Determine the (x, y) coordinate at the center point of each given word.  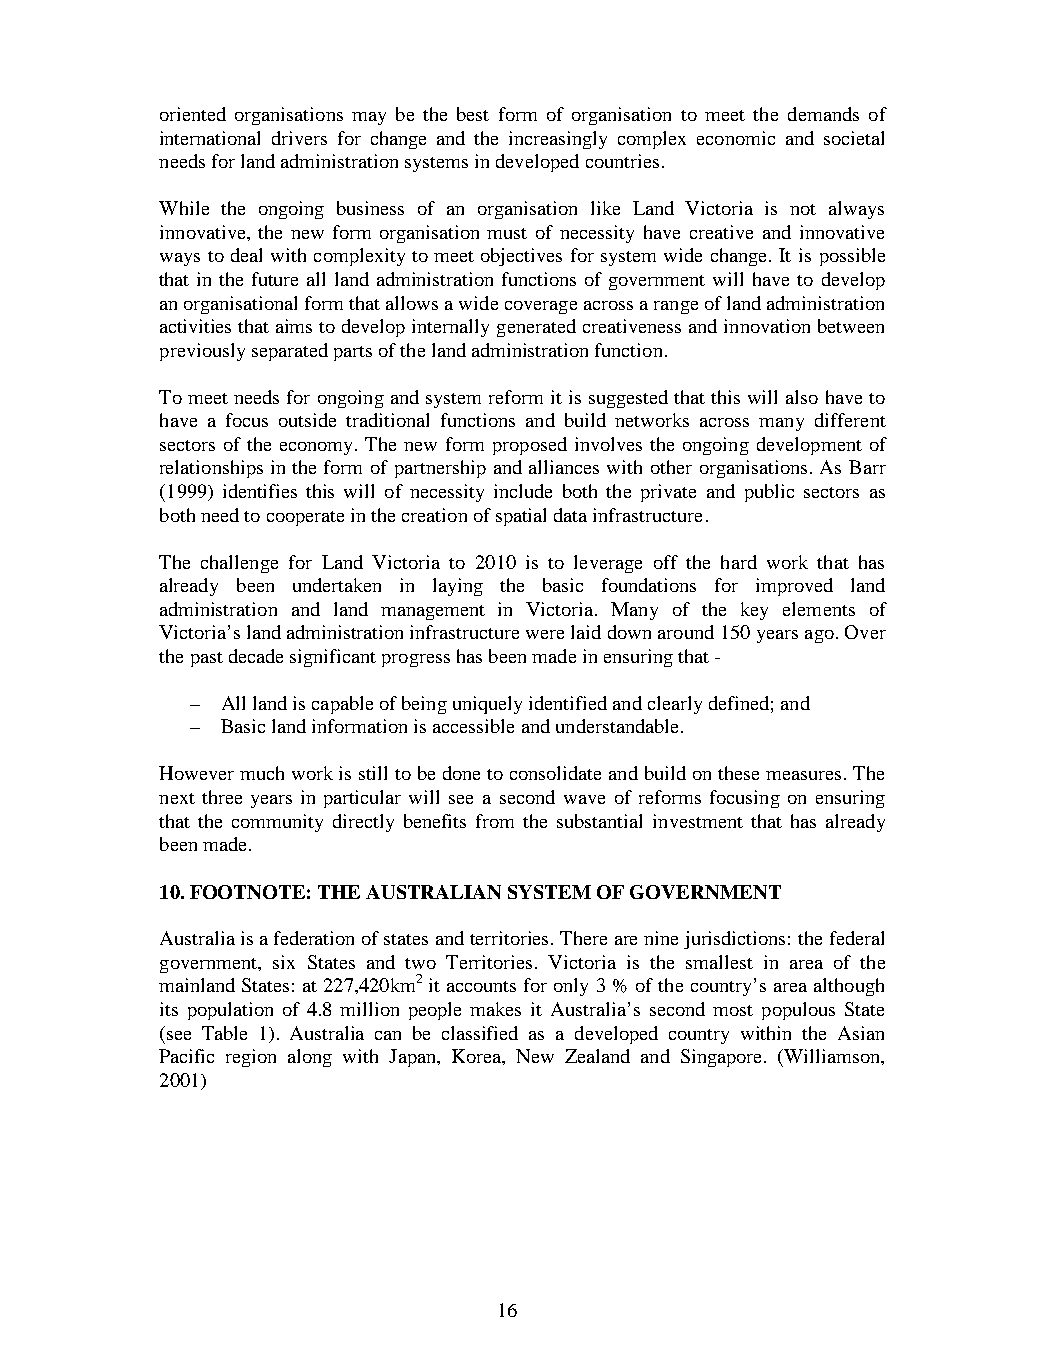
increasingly (558, 140)
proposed (530, 446)
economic (736, 138)
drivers (299, 138)
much (262, 773)
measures (803, 775)
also (802, 397)
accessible (473, 726)
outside (307, 420)
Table (224, 1033)
